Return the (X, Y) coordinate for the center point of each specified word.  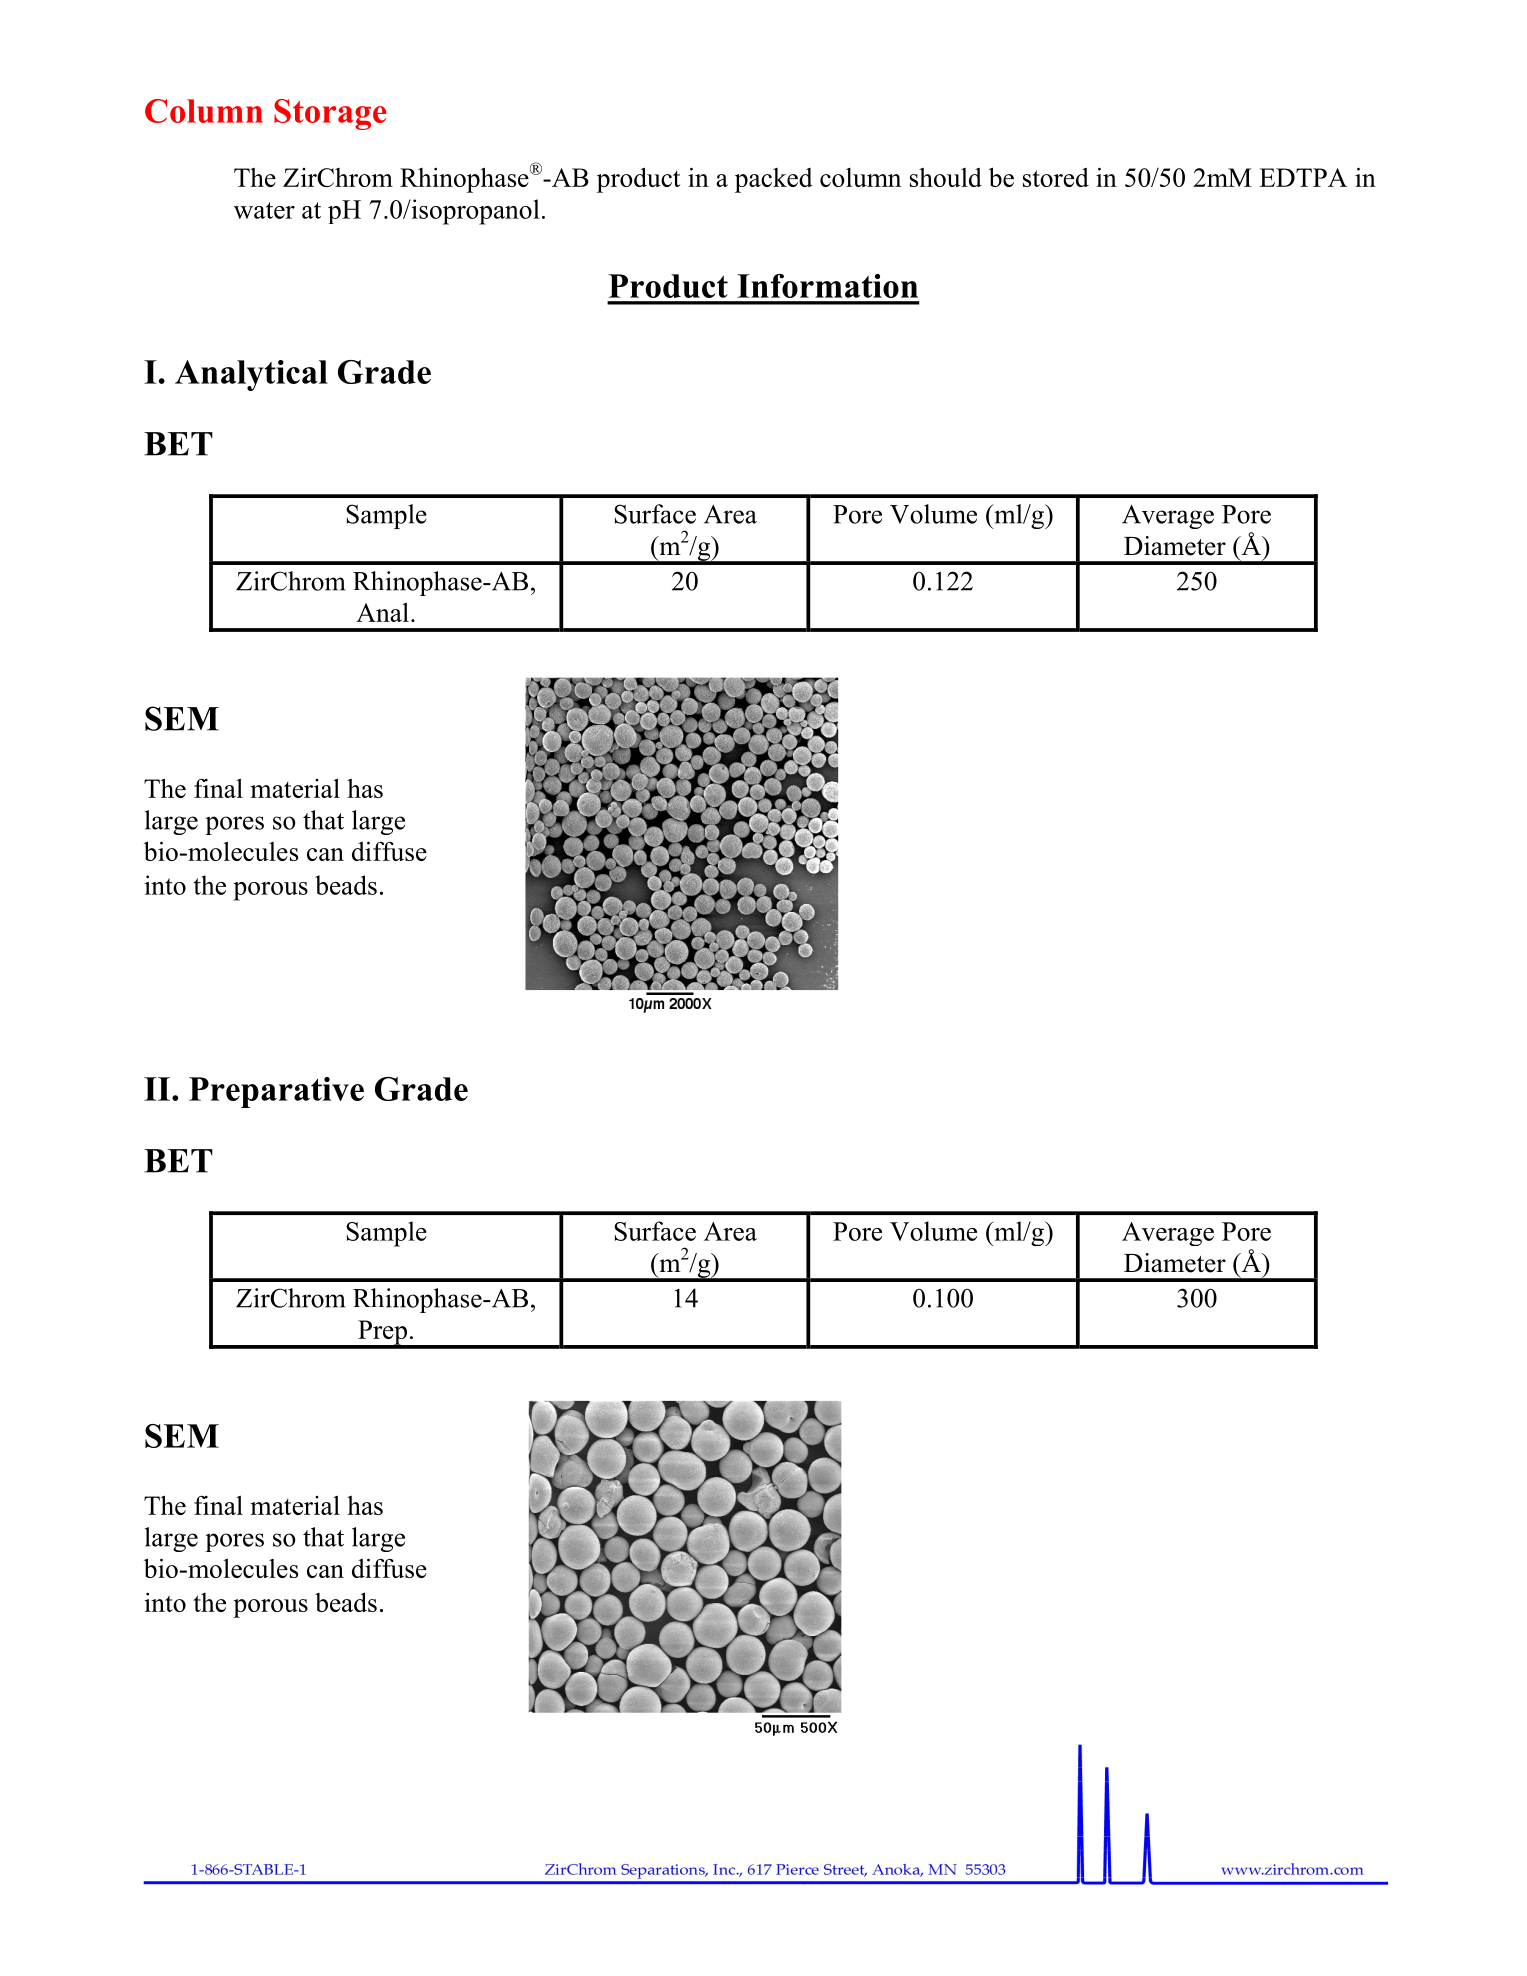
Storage (330, 114)
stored (1056, 177)
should (946, 177)
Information (827, 286)
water (264, 210)
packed (774, 180)
